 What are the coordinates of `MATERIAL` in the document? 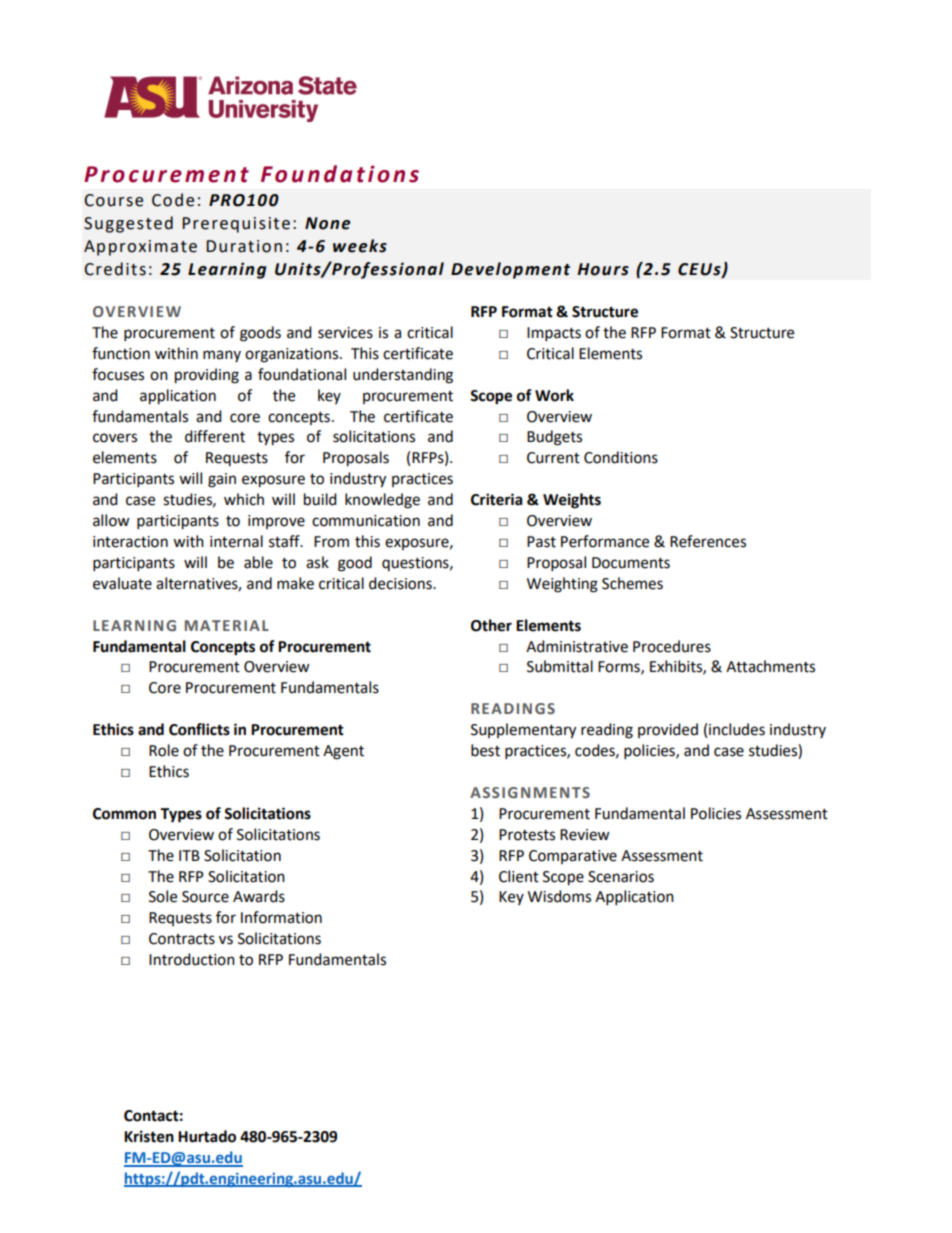 It's located at (227, 625).
